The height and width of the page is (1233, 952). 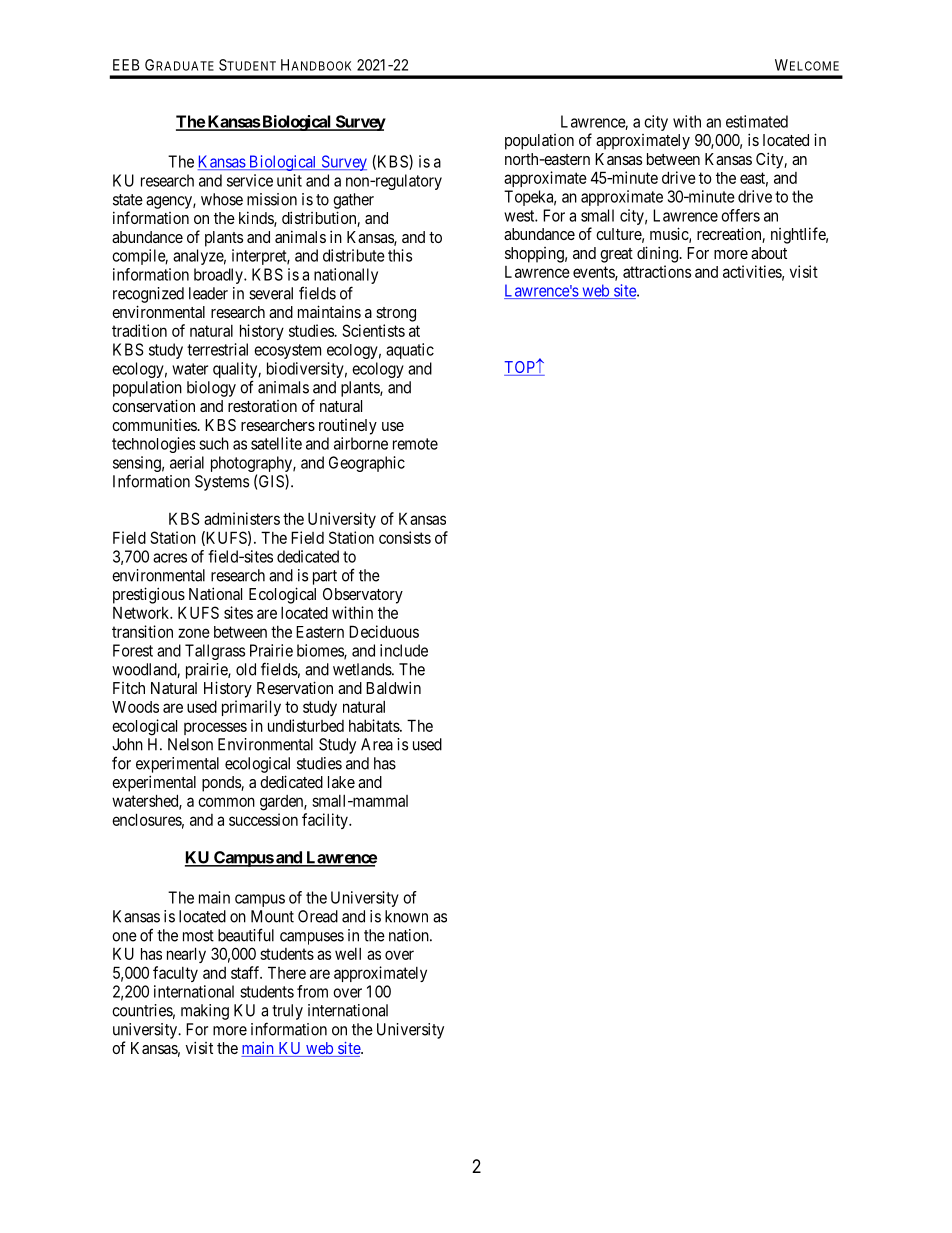 I want to click on Baldwin, so click(x=393, y=687).
